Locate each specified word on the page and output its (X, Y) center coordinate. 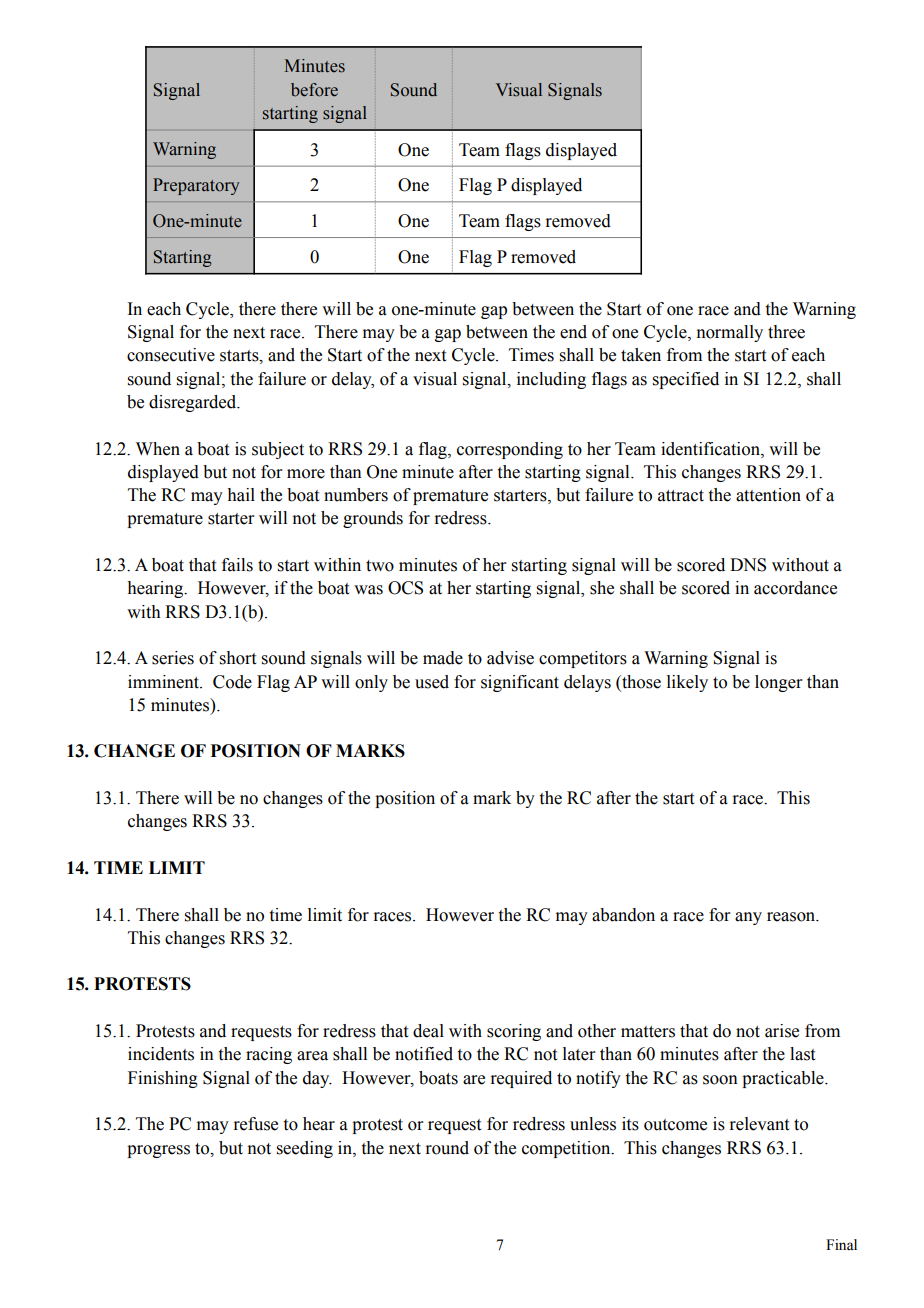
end (573, 332)
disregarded (194, 403)
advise (510, 658)
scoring (514, 1032)
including (551, 380)
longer (779, 683)
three (786, 332)
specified (686, 380)
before (314, 90)
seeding (305, 1149)
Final (841, 1244)
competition (567, 1149)
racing (269, 1055)
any (748, 918)
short (238, 658)
